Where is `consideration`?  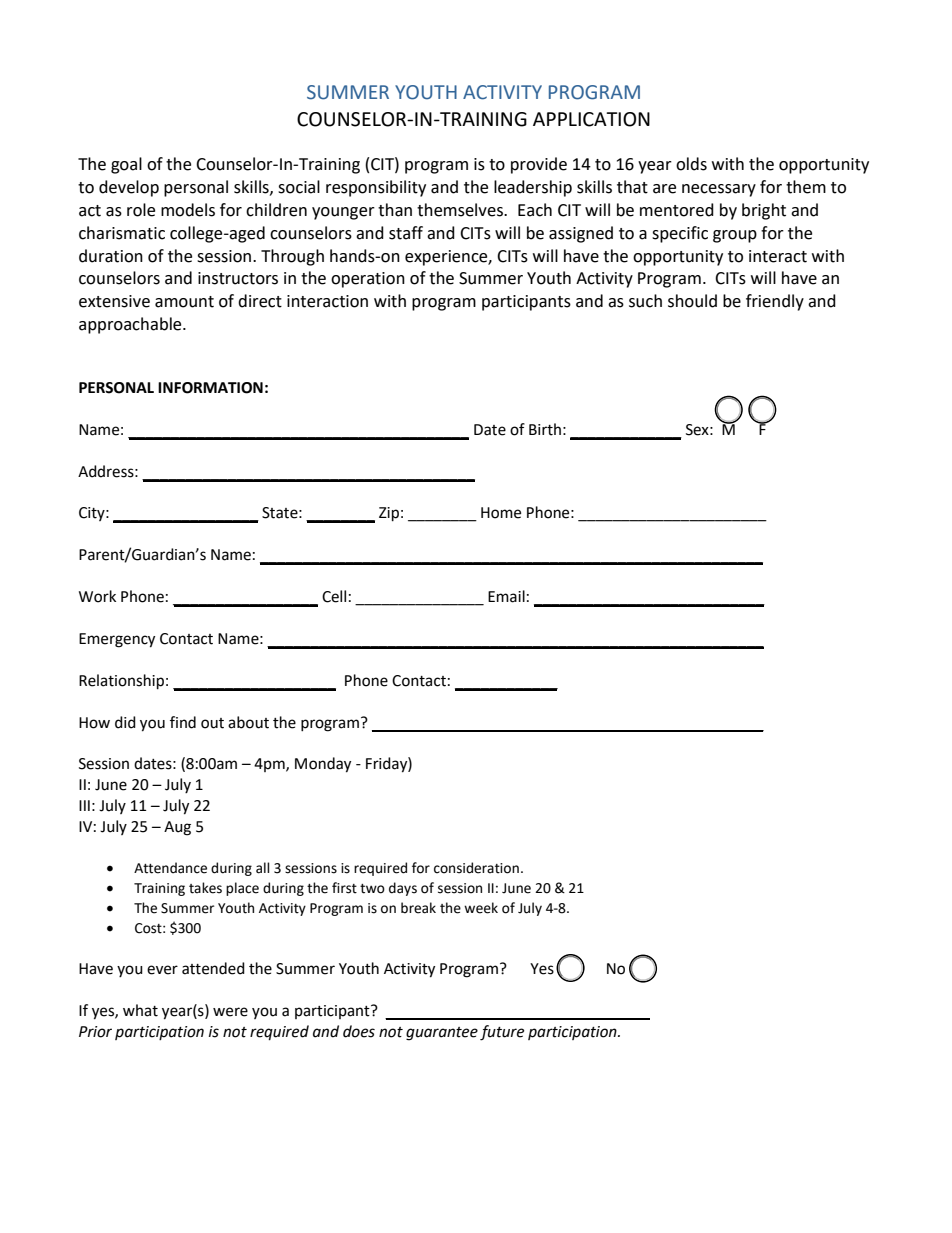 consideration is located at coordinates (476, 868).
